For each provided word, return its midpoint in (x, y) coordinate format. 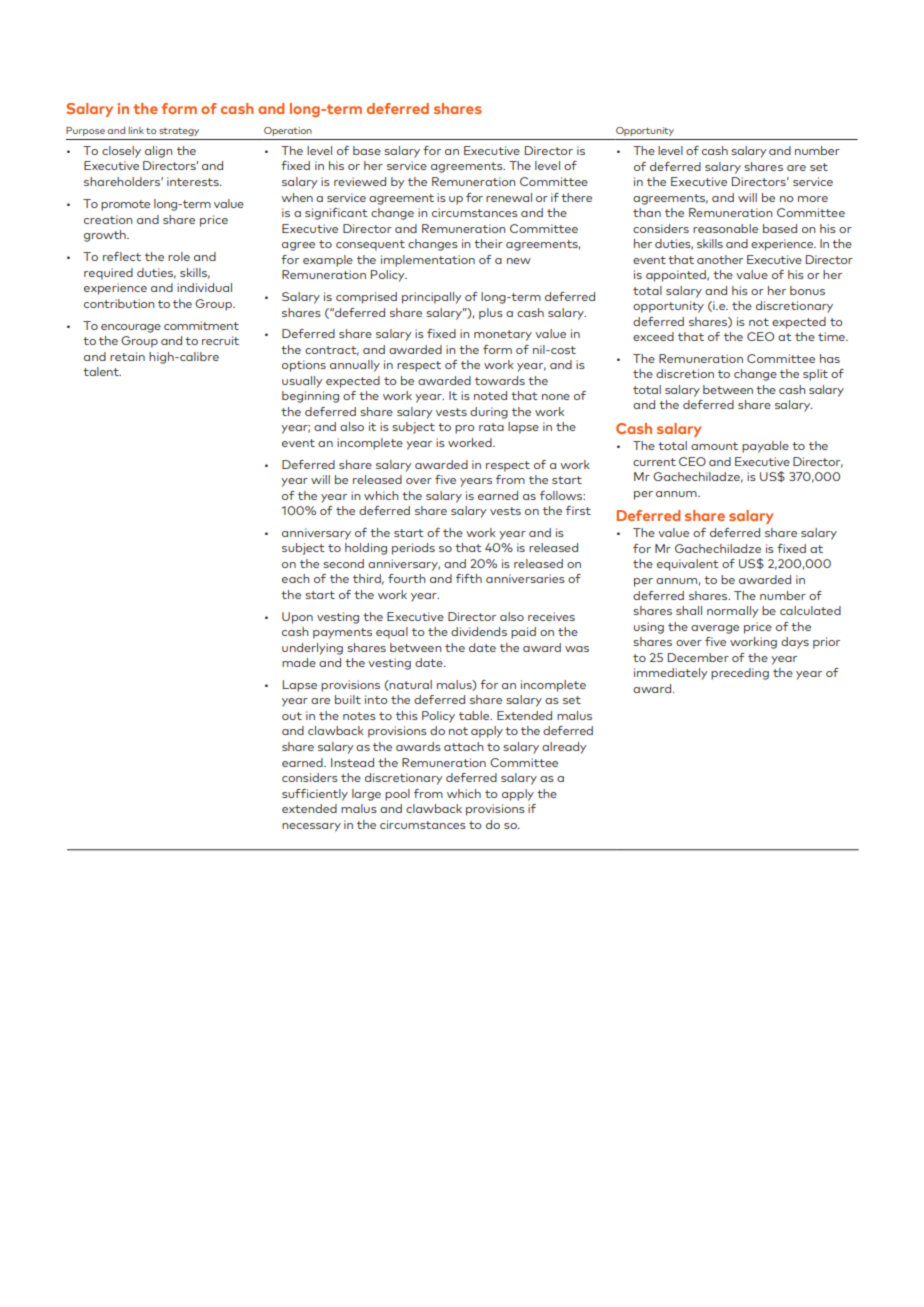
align (159, 152)
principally (432, 298)
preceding (740, 674)
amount (714, 446)
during (489, 413)
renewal (509, 197)
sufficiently (315, 795)
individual (204, 287)
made (299, 662)
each (296, 578)
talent (102, 371)
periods (413, 549)
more (813, 199)
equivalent (688, 565)
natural (410, 685)
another (720, 259)
